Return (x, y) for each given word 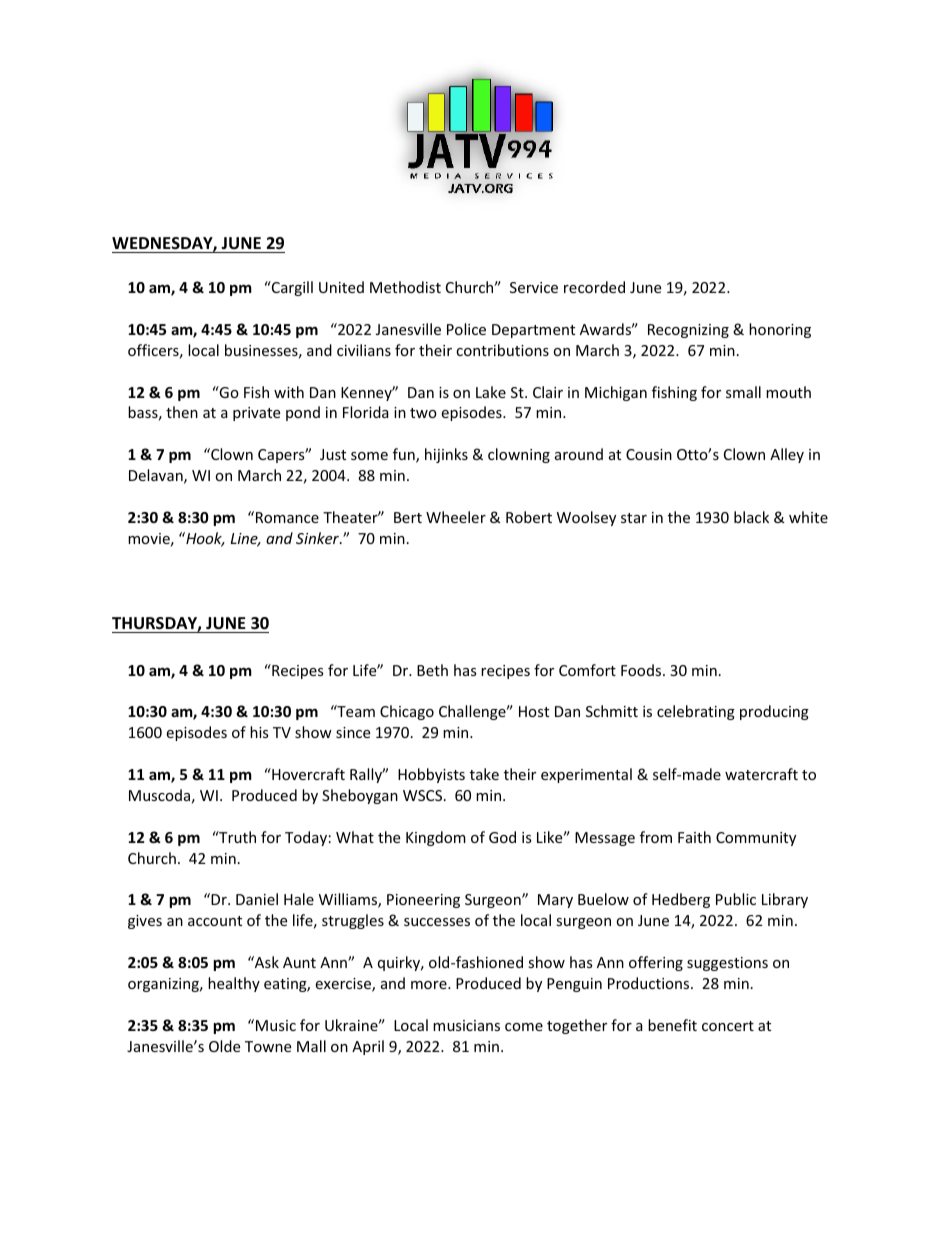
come (524, 1027)
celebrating (696, 712)
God (502, 837)
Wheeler (456, 517)
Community (756, 839)
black (751, 517)
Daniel (257, 899)
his (259, 732)
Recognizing (688, 331)
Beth (432, 670)
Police (466, 329)
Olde (224, 1046)
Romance (287, 517)
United (341, 287)
